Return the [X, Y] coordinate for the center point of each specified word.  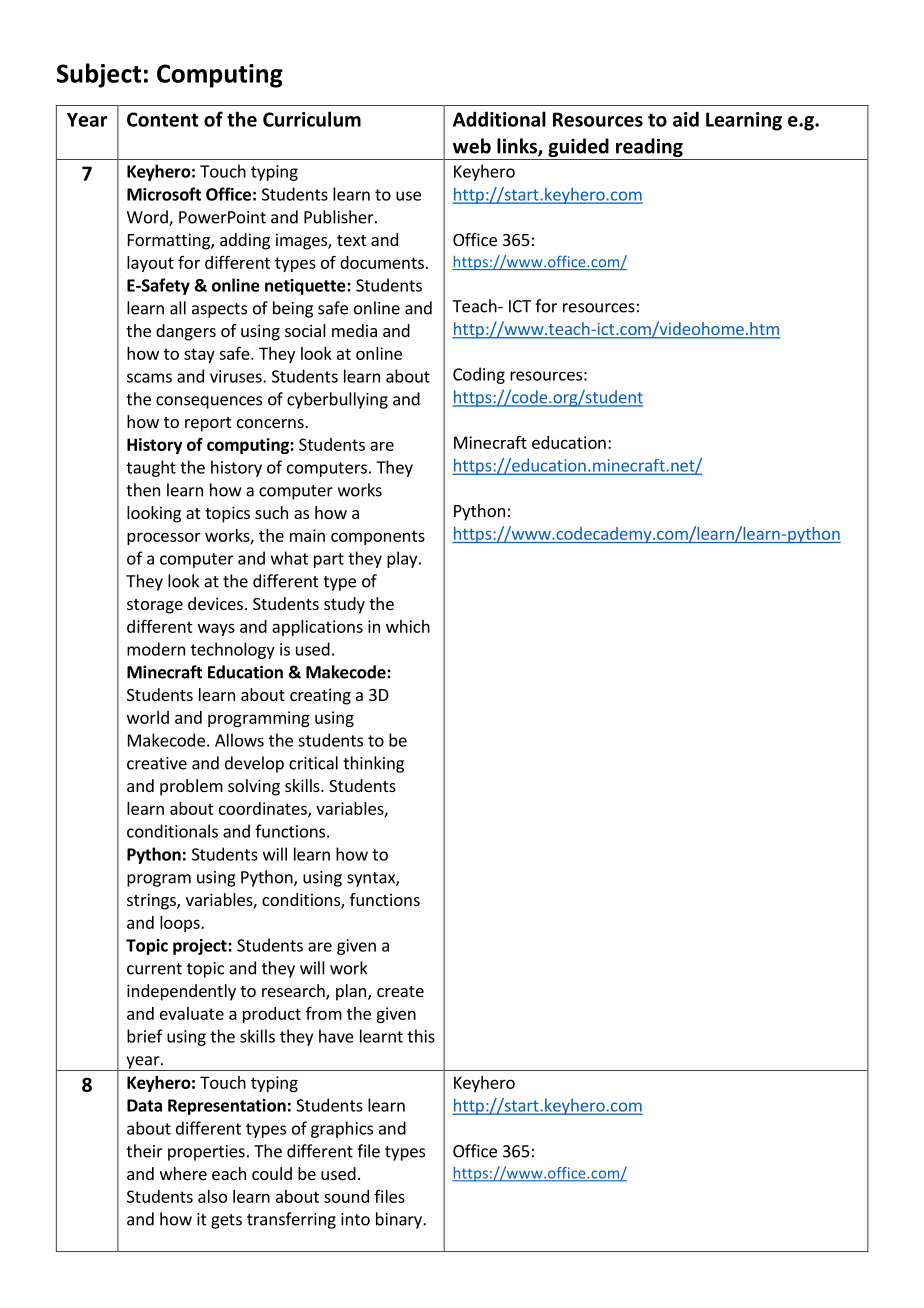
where [183, 1173]
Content [162, 119]
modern [156, 649]
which [408, 626]
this [421, 1036]
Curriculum [312, 119]
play [403, 559]
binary [400, 1220]
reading [649, 149]
